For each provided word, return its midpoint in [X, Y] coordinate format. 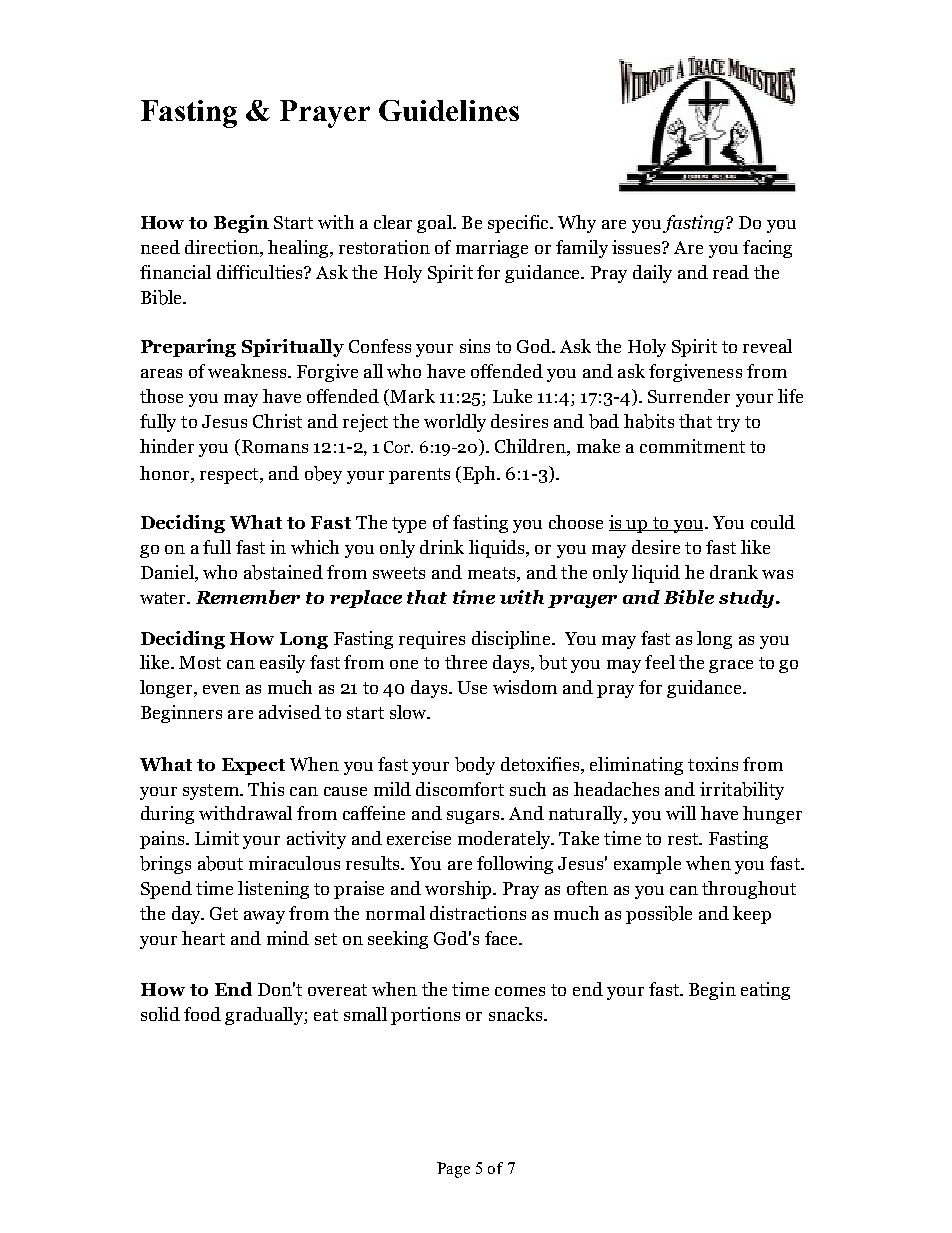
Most [200, 662]
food [202, 1014]
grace [731, 666]
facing [767, 249]
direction [223, 247]
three [466, 662]
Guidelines [449, 110]
